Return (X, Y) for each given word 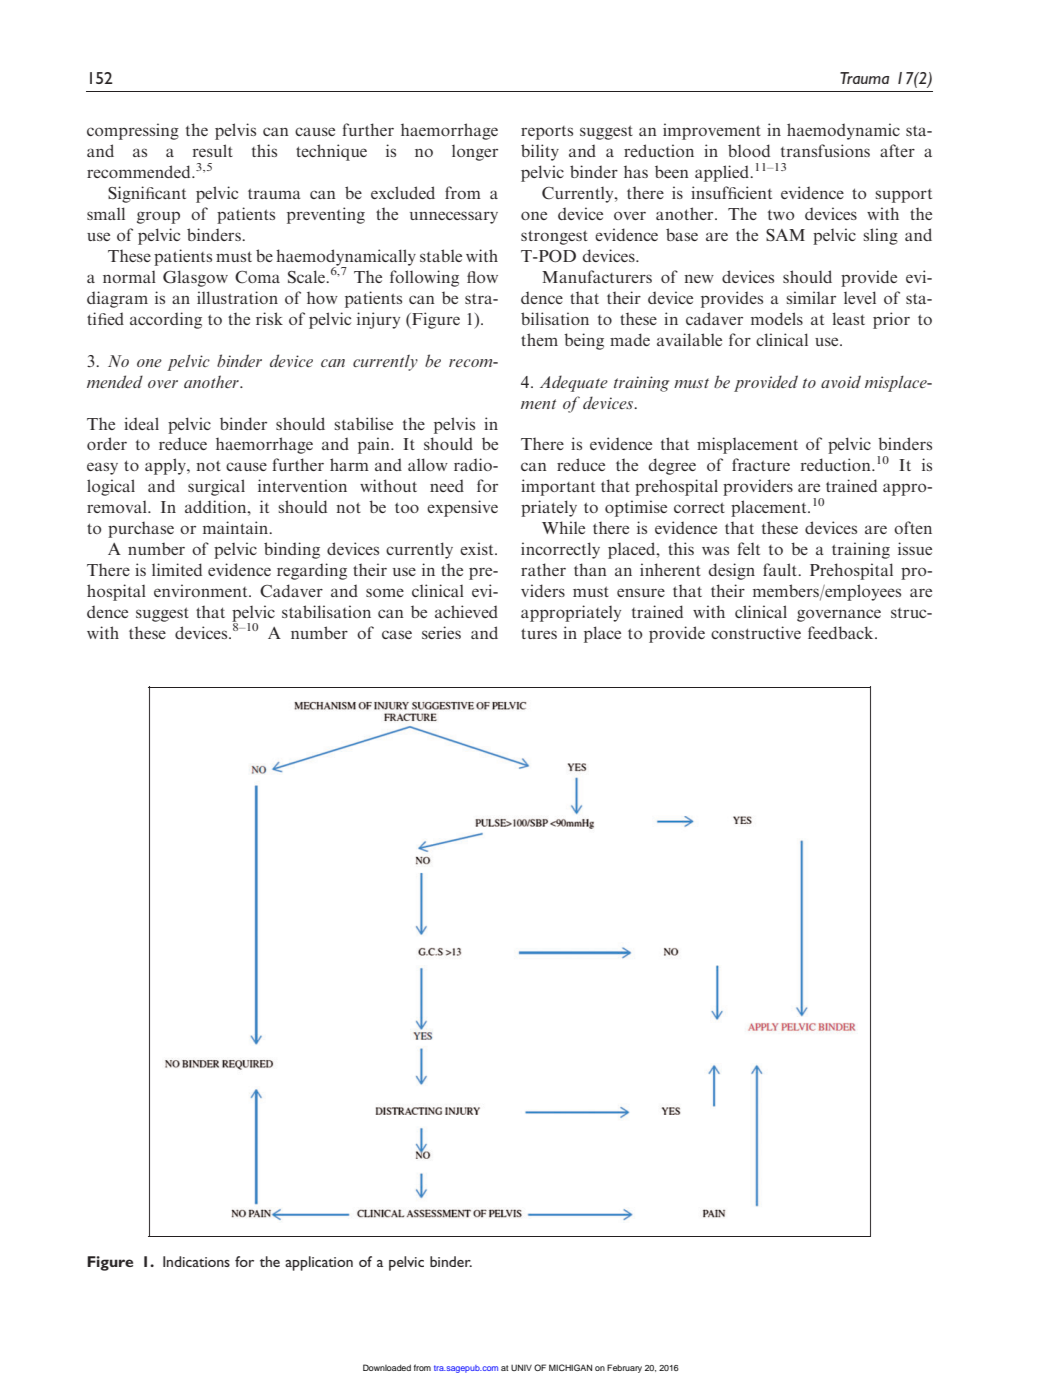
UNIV (521, 1367)
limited (177, 569)
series (441, 632)
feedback (842, 632)
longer (475, 153)
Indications (196, 1261)
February (624, 1368)
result (213, 150)
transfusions (825, 150)
